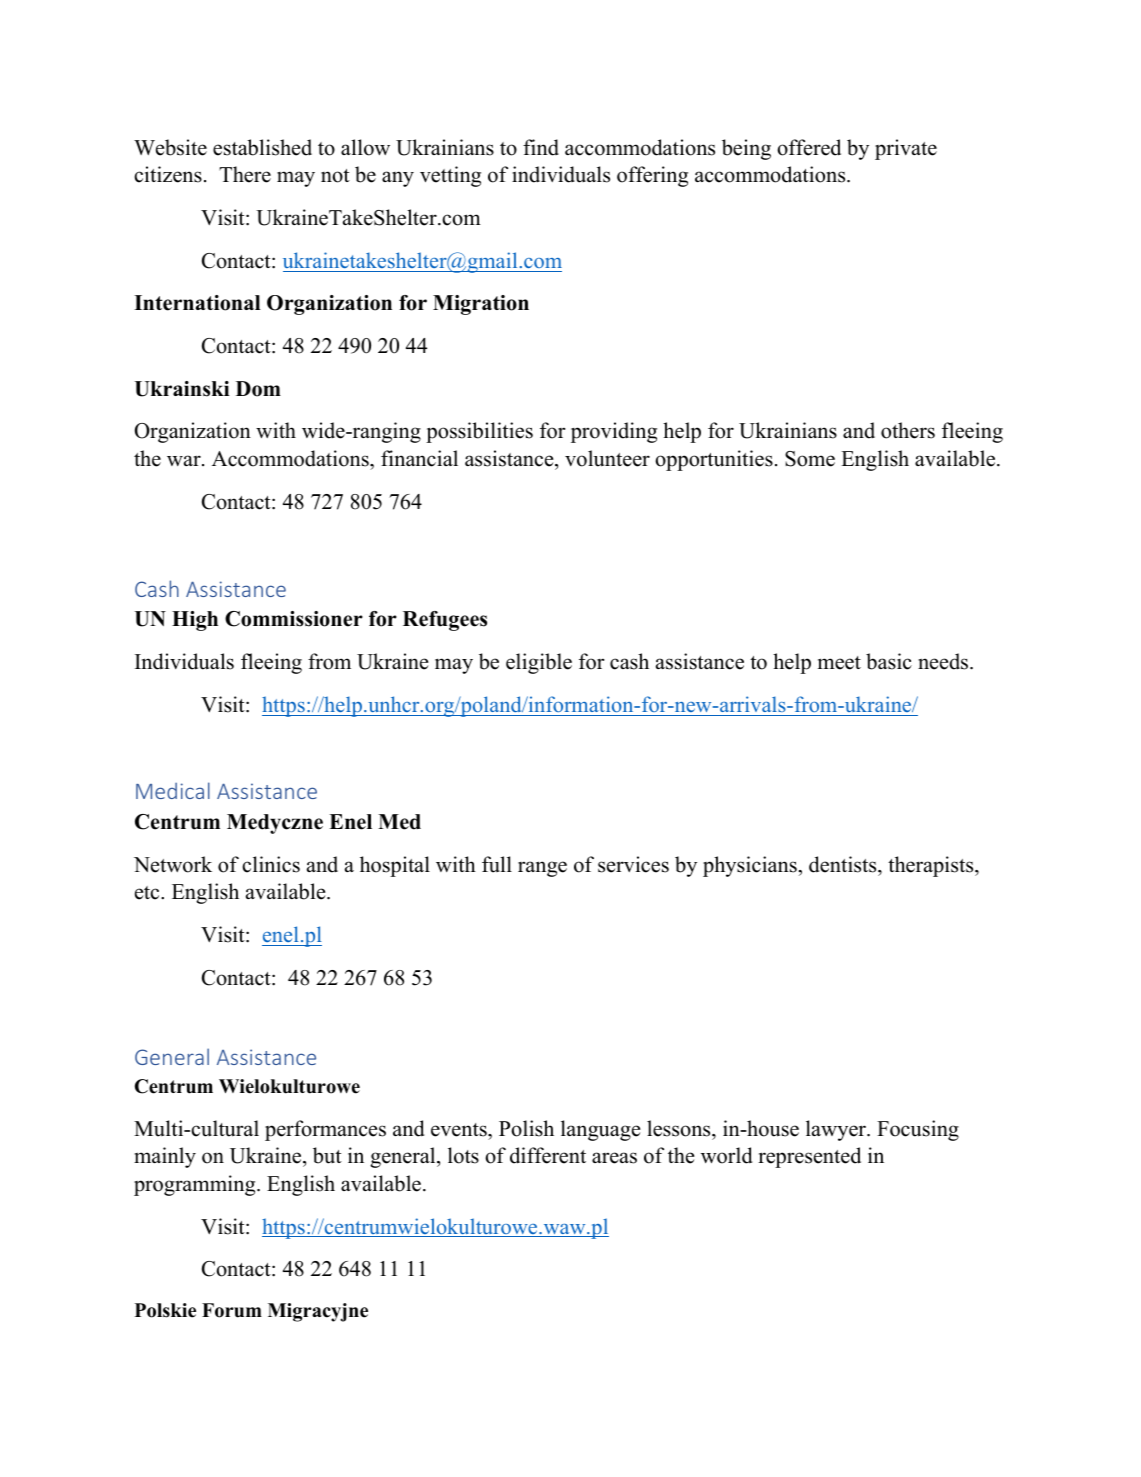 The width and height of the page is (1141, 1477). I want to click on find, so click(541, 147).
